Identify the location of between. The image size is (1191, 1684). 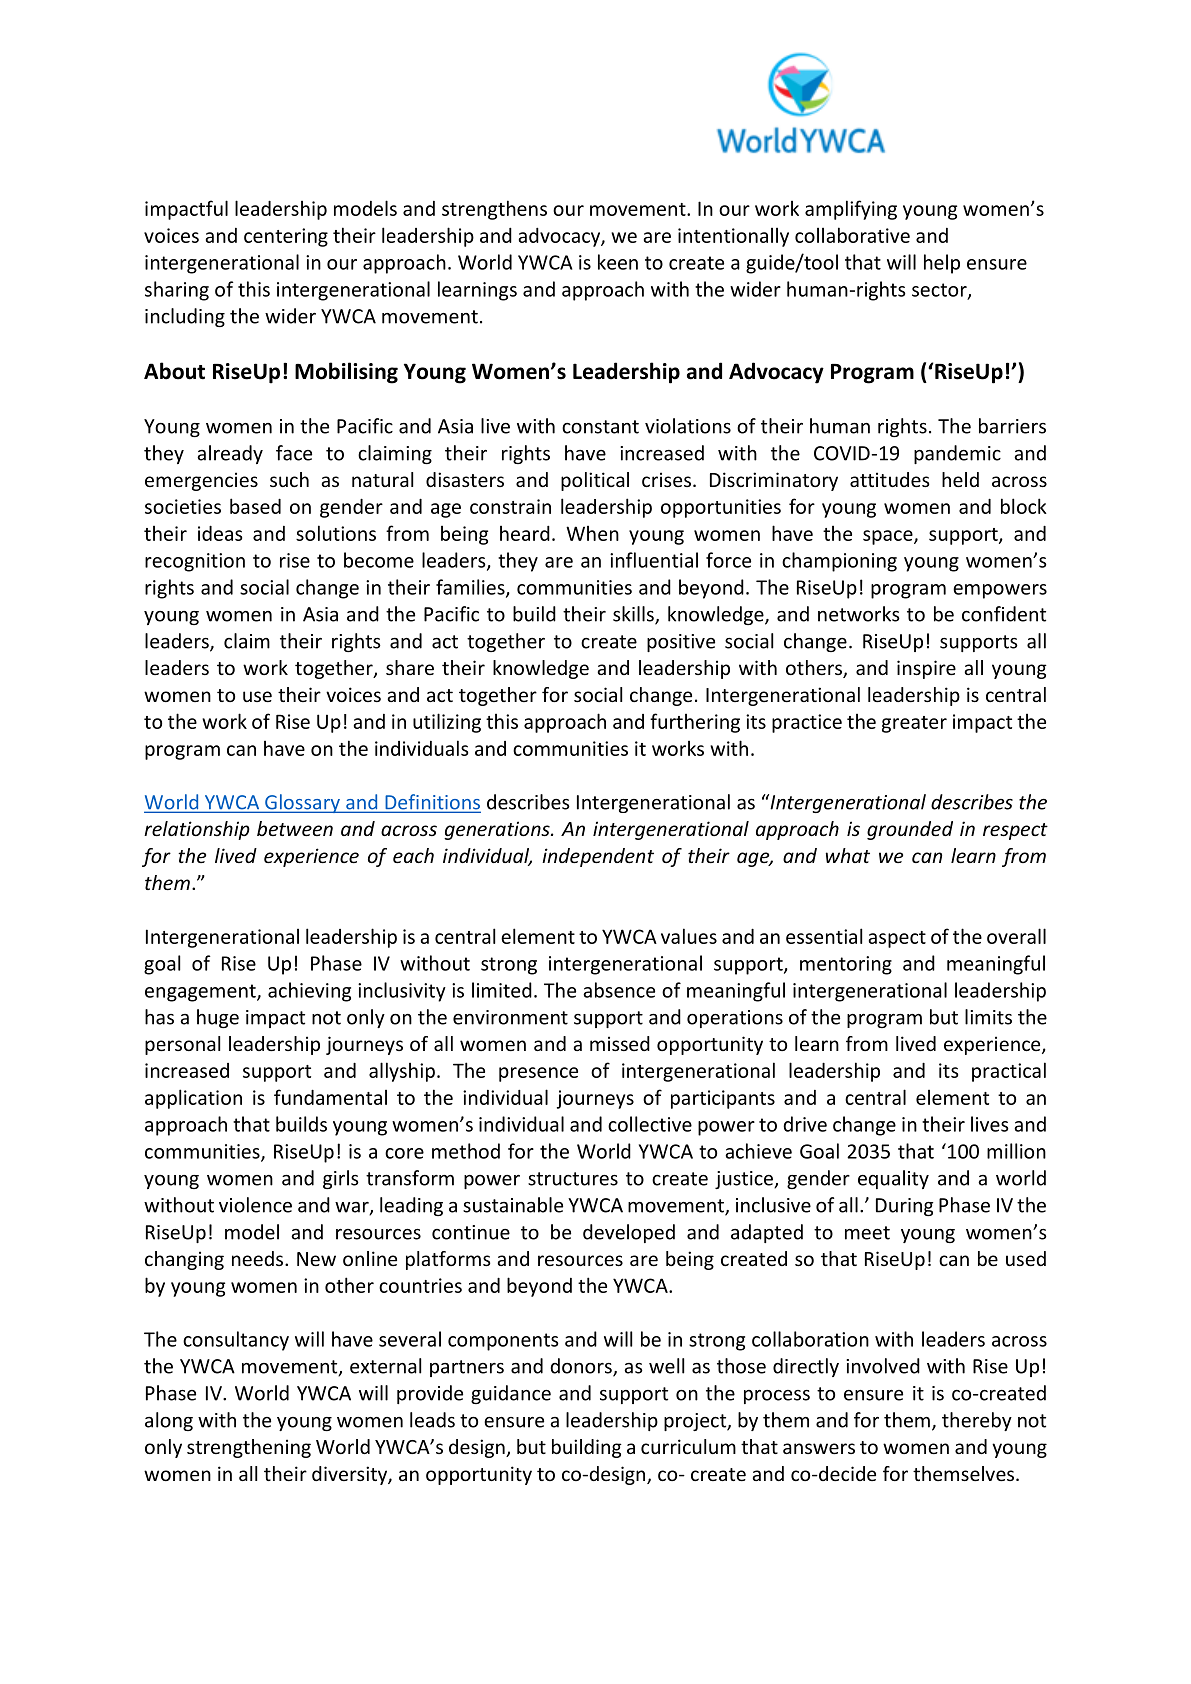
(295, 828).
